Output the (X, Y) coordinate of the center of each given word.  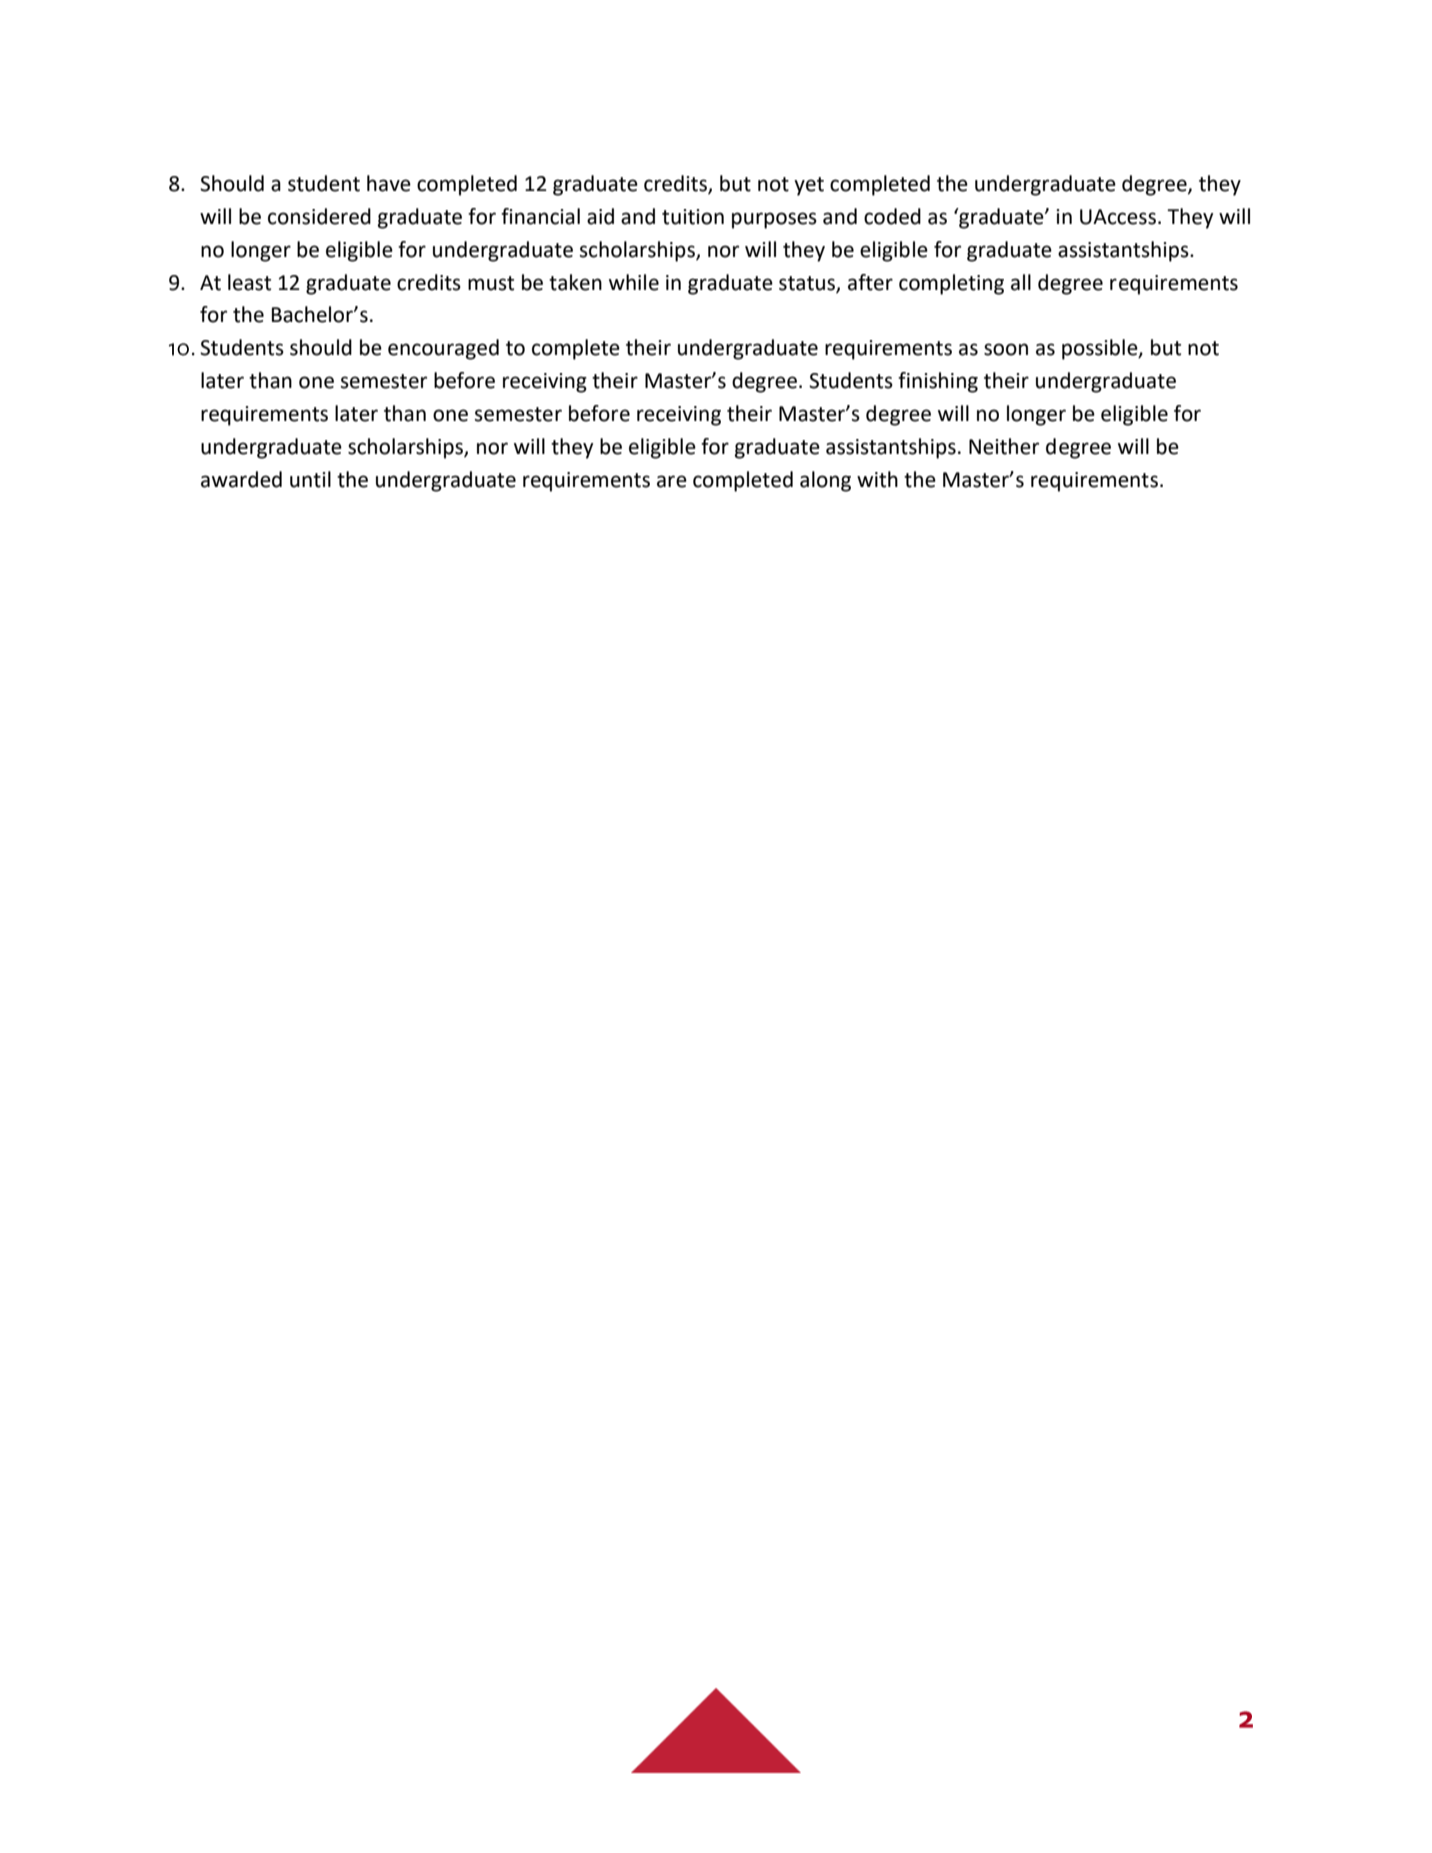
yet (809, 186)
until (310, 479)
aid (600, 216)
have (389, 183)
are (672, 481)
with (877, 479)
